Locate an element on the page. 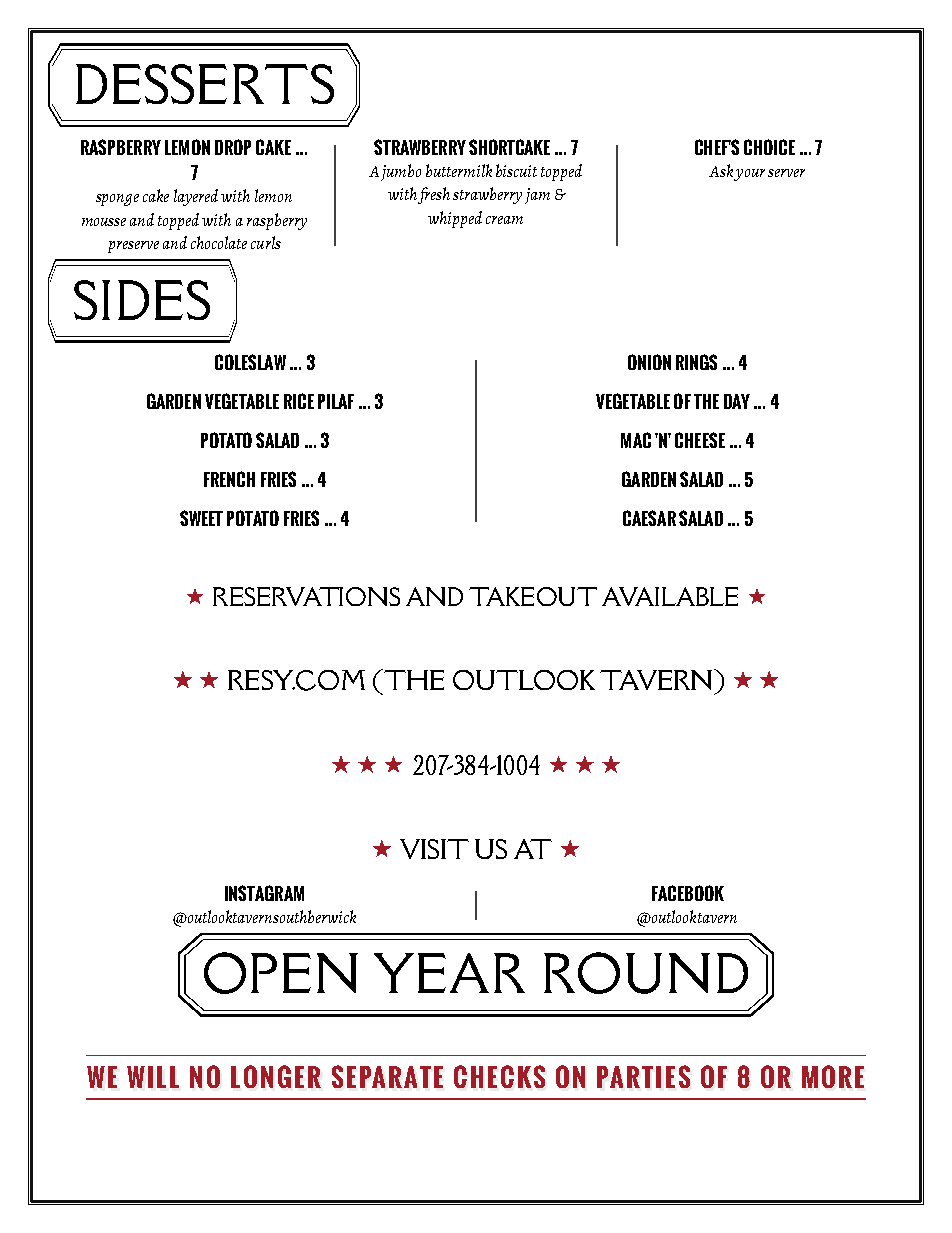 This image has width=952, height=1233. FACEBOOK is located at coordinates (688, 893).
